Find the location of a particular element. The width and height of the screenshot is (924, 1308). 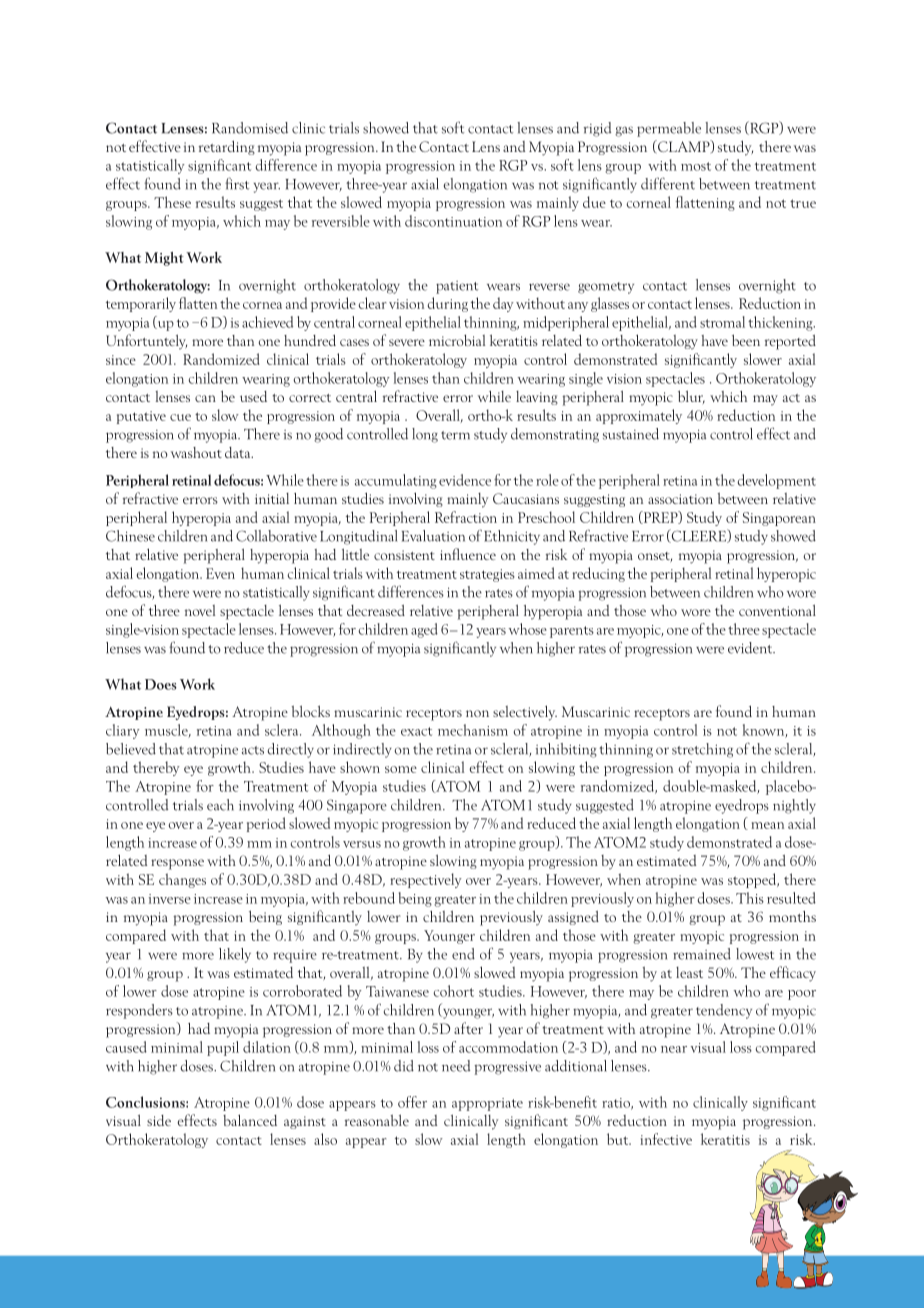

each is located at coordinates (220, 805).
